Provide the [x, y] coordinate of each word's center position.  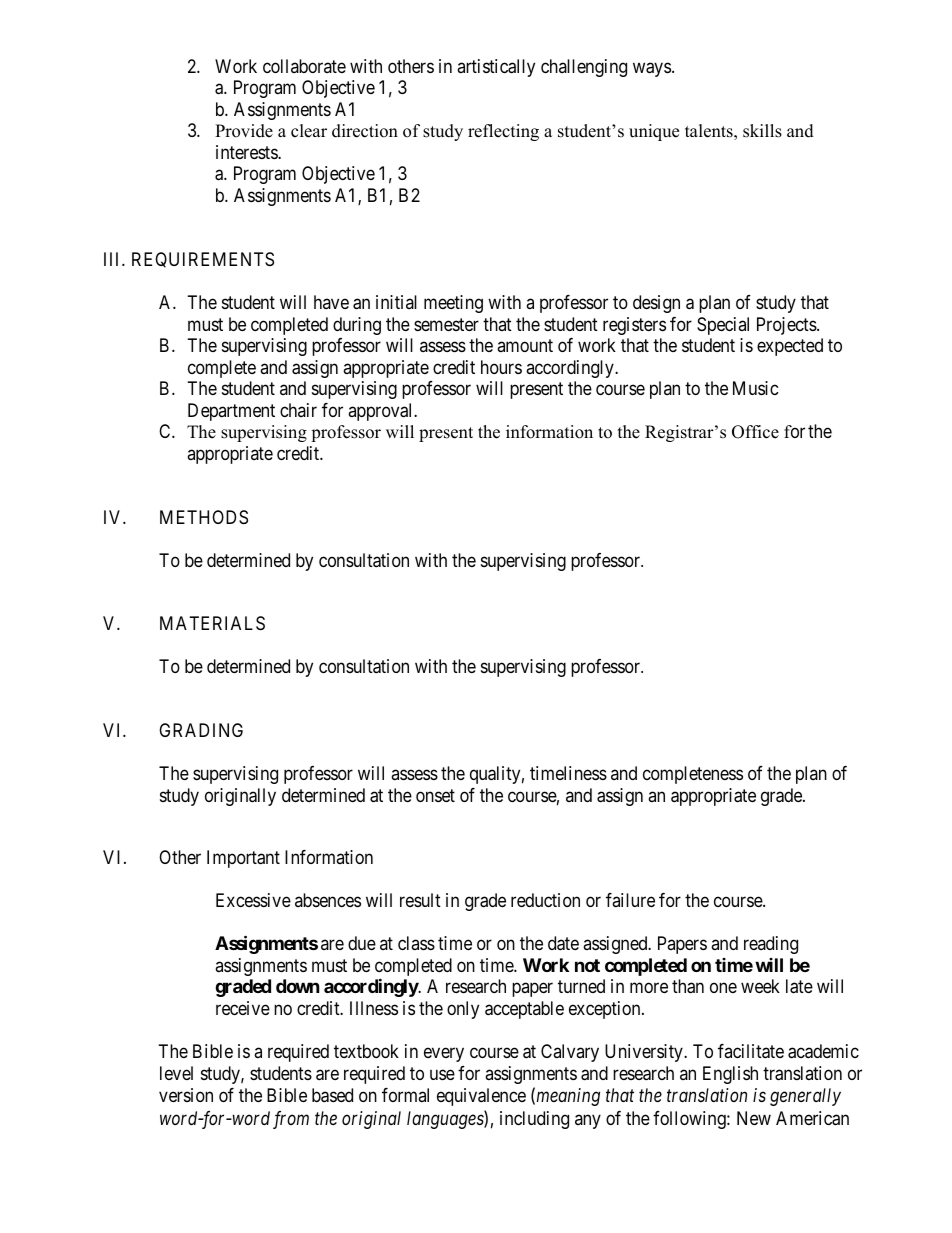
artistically [496, 68]
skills [762, 131]
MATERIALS [212, 623]
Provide [244, 131]
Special [723, 326]
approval [382, 412]
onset [435, 795]
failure [630, 900]
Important [243, 859]
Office [755, 432]
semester [446, 324]
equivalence [481, 1097]
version [186, 1095]
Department [231, 412]
